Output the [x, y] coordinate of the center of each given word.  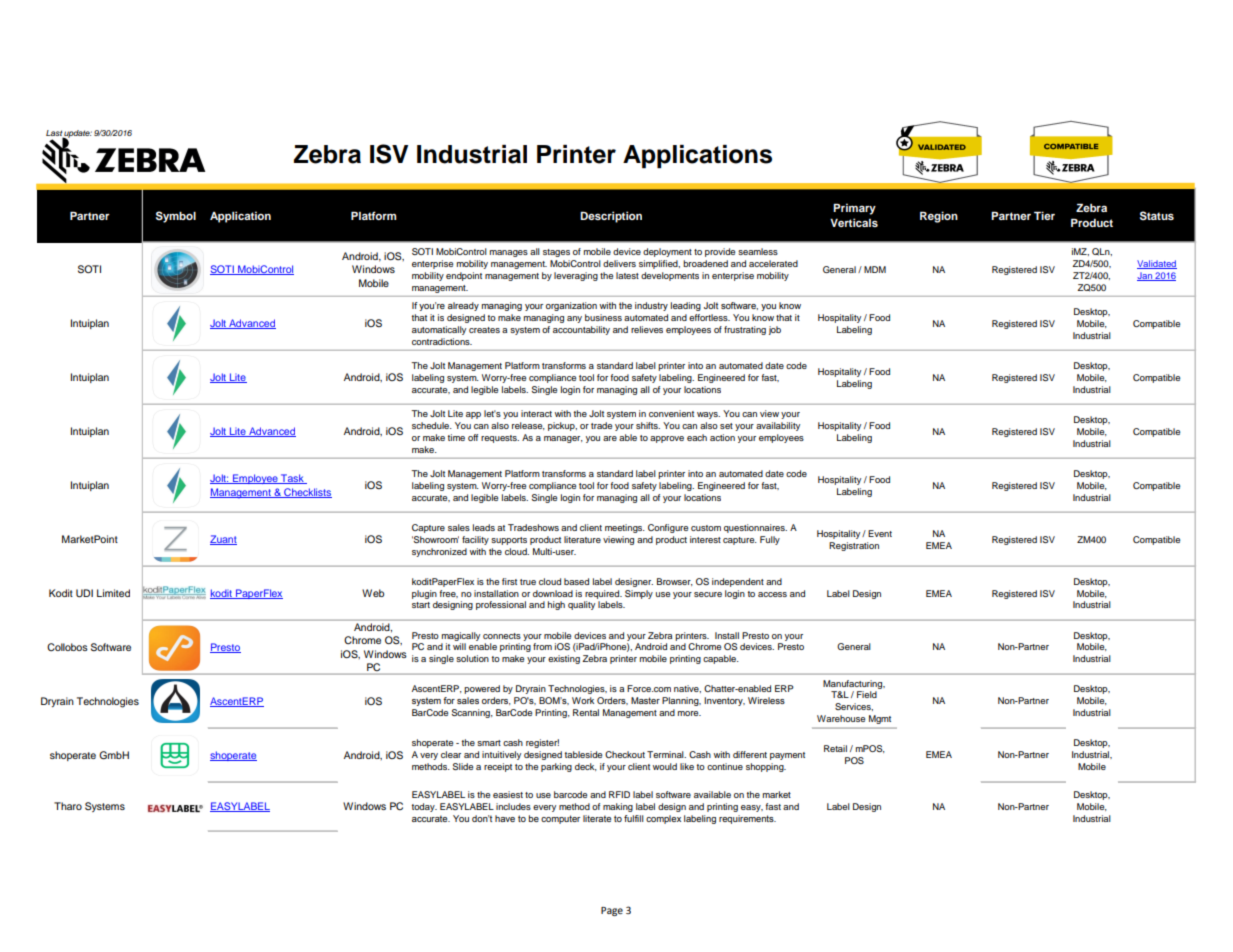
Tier [1044, 215]
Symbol [176, 217]
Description [611, 217]
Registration [854, 546]
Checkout [625, 754]
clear [451, 754]
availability [778, 426]
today [424, 807]
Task [292, 479]
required [603, 594]
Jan [1145, 276]
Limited [113, 593]
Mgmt [880, 719]
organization [571, 306]
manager [563, 439]
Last [55, 134]
